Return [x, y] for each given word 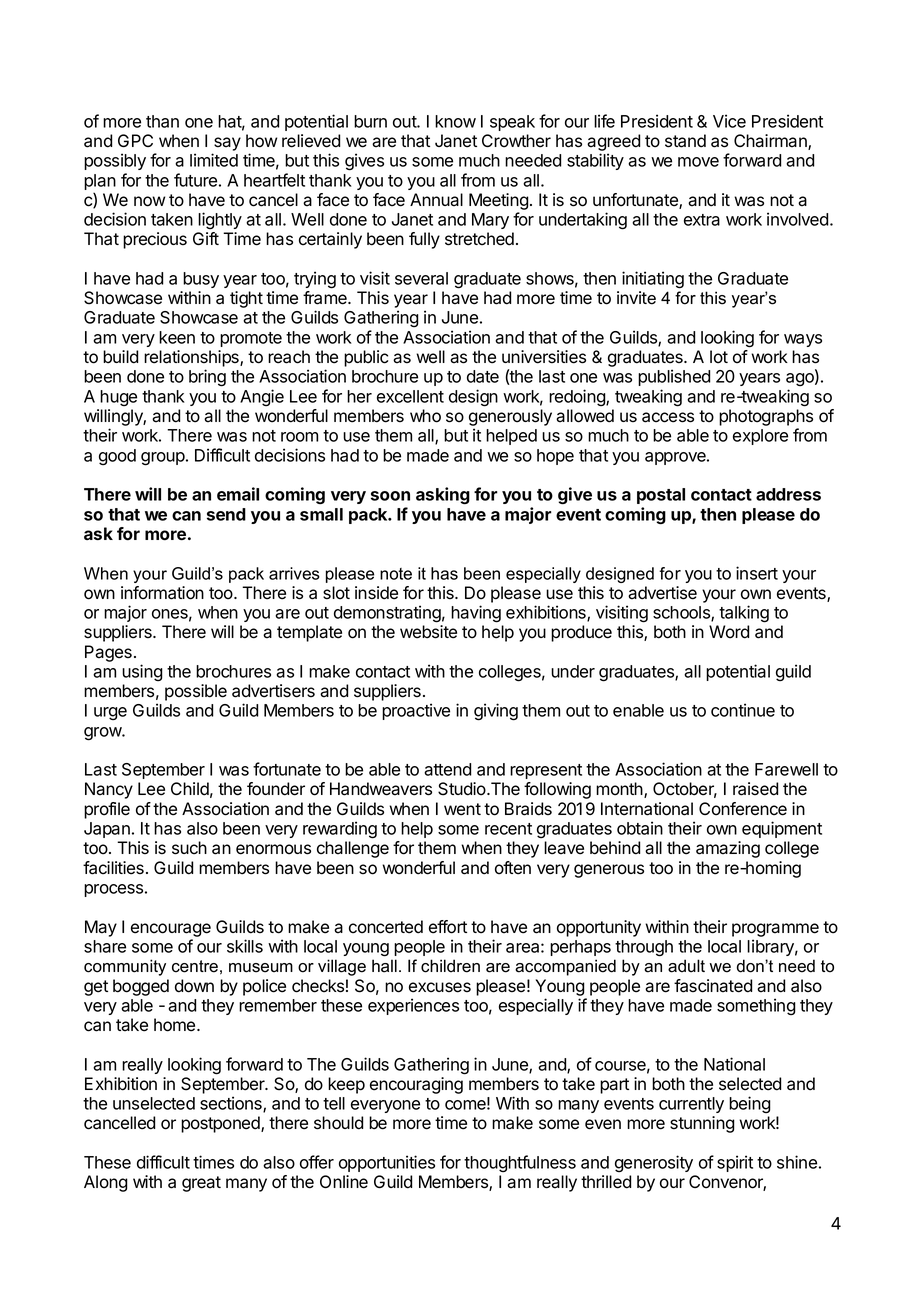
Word [729, 632]
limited [214, 160]
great [201, 1184]
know [455, 121]
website [428, 632]
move [698, 162]
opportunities [387, 1163]
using [142, 672]
